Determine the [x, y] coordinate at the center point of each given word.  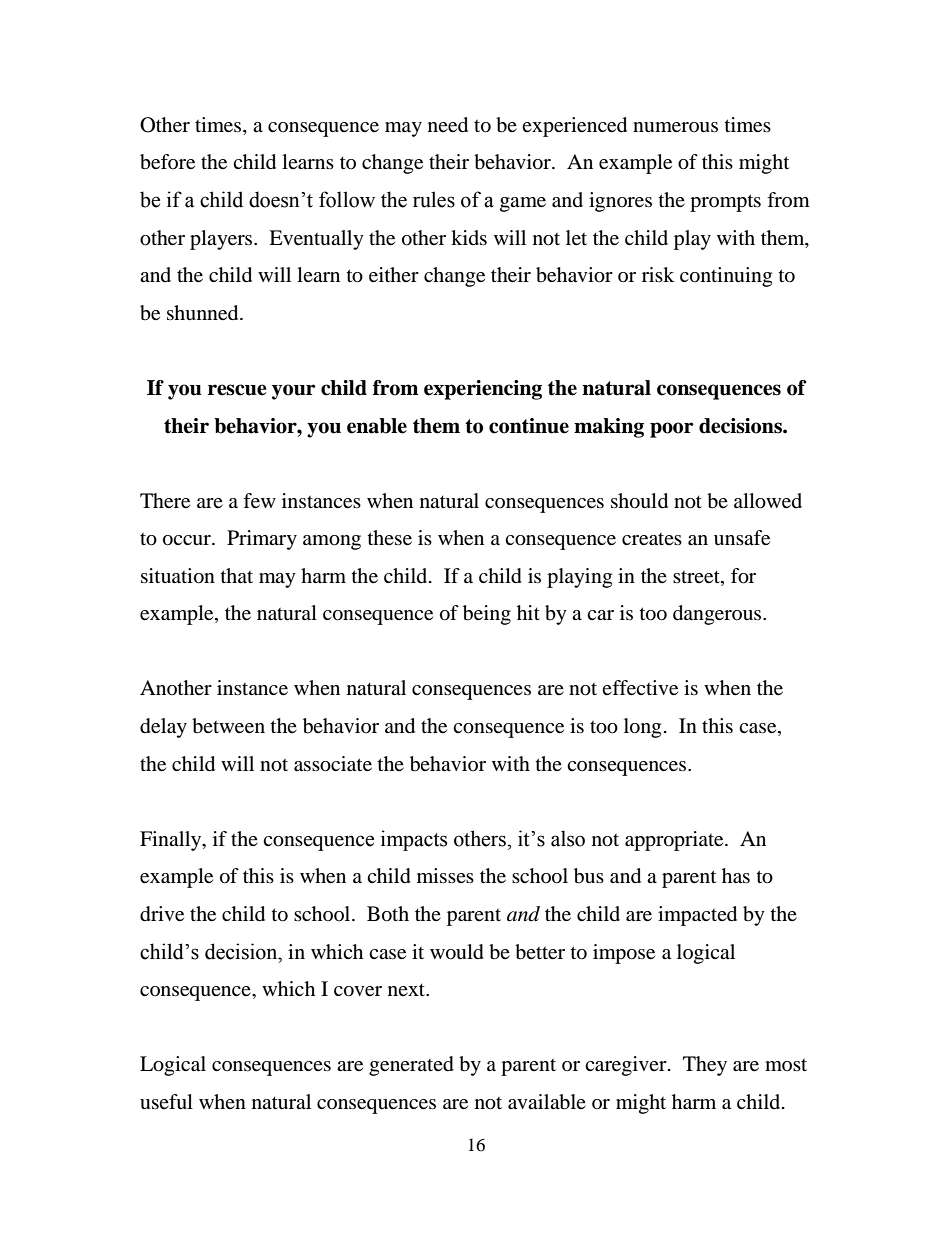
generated [411, 1066]
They [705, 1066]
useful [166, 1102]
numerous [675, 127]
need [448, 125]
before [167, 162]
